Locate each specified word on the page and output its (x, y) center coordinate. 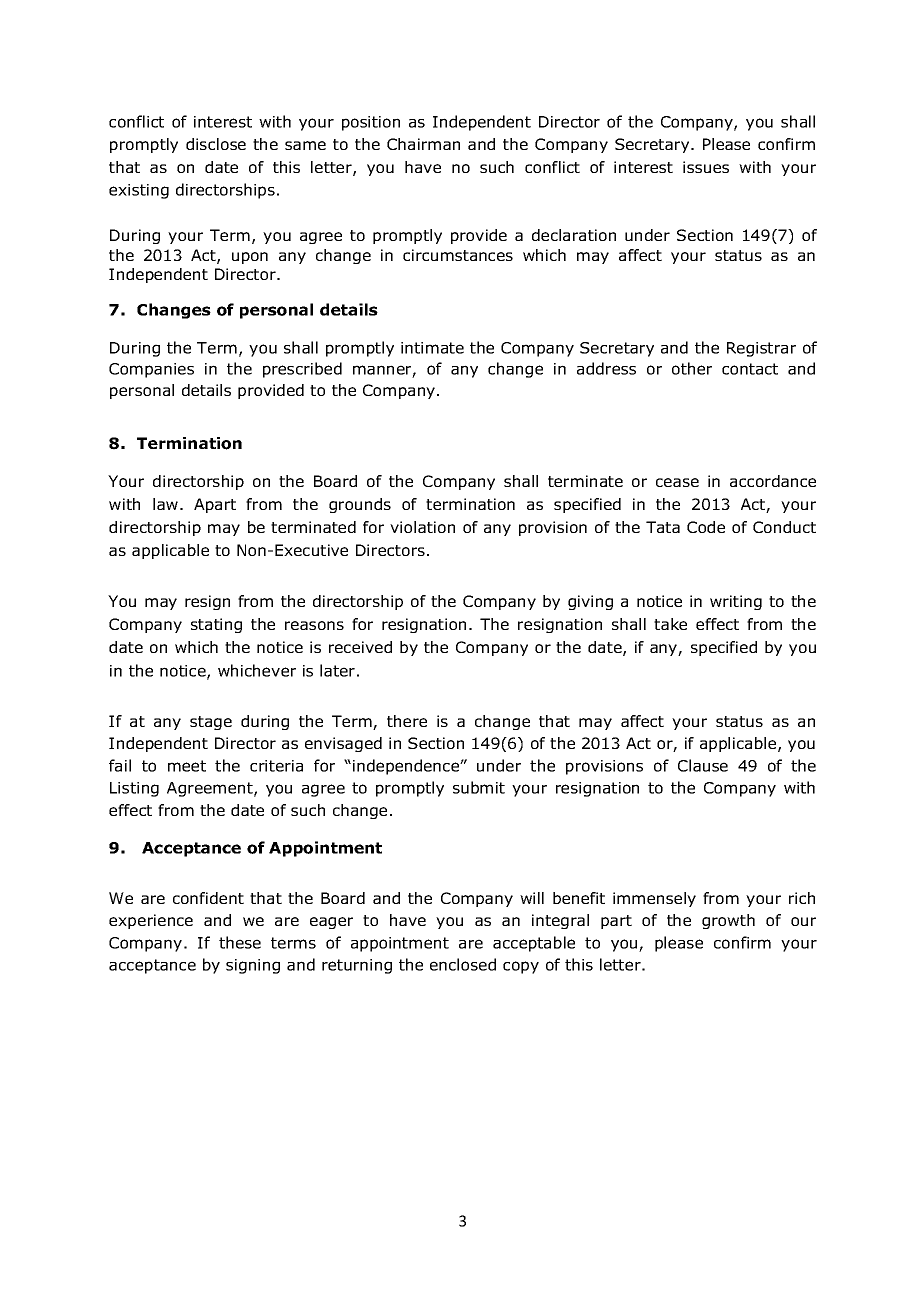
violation (422, 527)
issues (706, 167)
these (240, 942)
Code (706, 527)
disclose (216, 144)
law (165, 504)
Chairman (423, 144)
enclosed (463, 964)
